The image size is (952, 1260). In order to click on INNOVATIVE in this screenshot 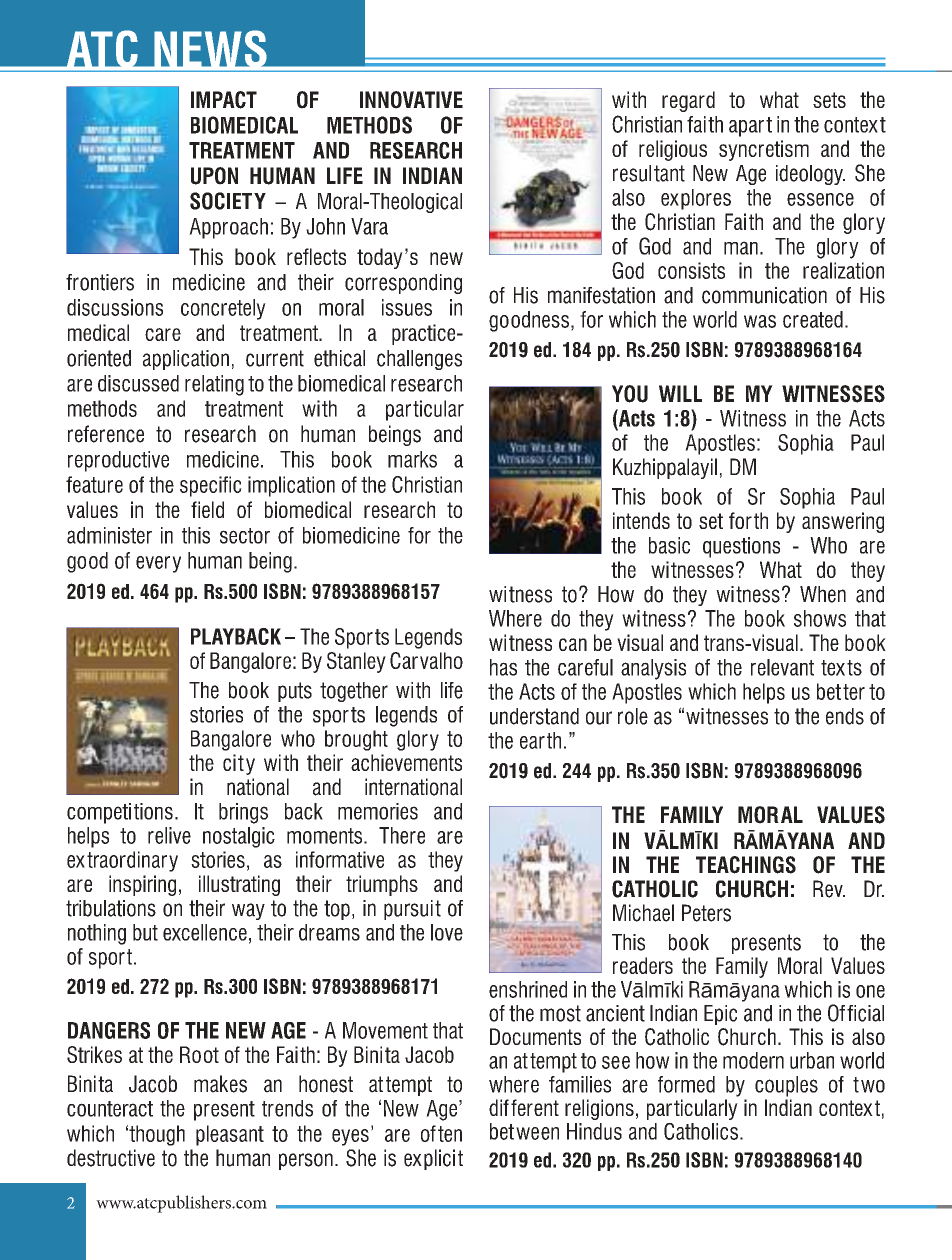, I will do `click(411, 100)`.
